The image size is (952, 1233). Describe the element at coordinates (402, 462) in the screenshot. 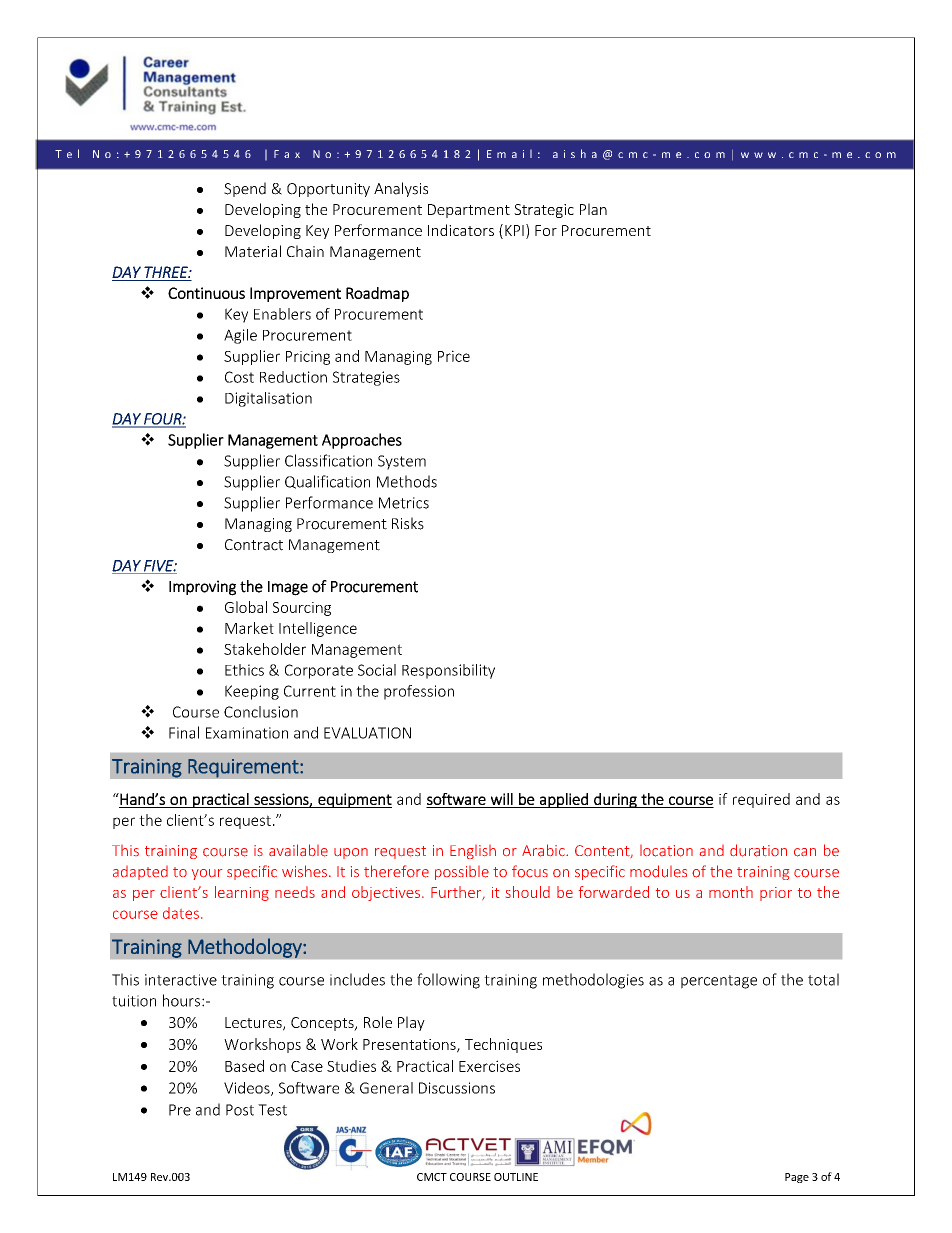

I see `System` at that location.
